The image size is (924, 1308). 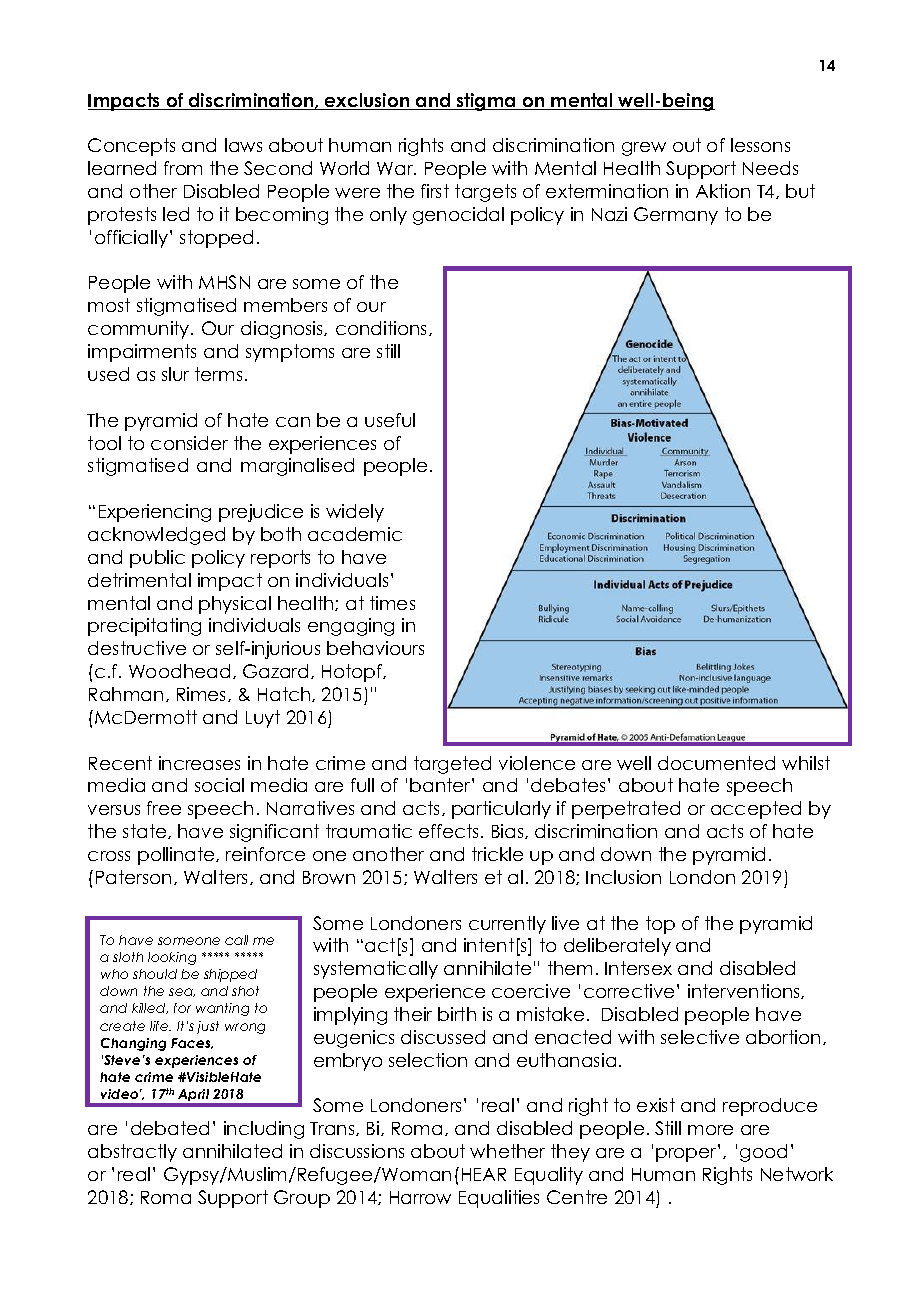 I want to click on lessons, so click(x=760, y=145).
